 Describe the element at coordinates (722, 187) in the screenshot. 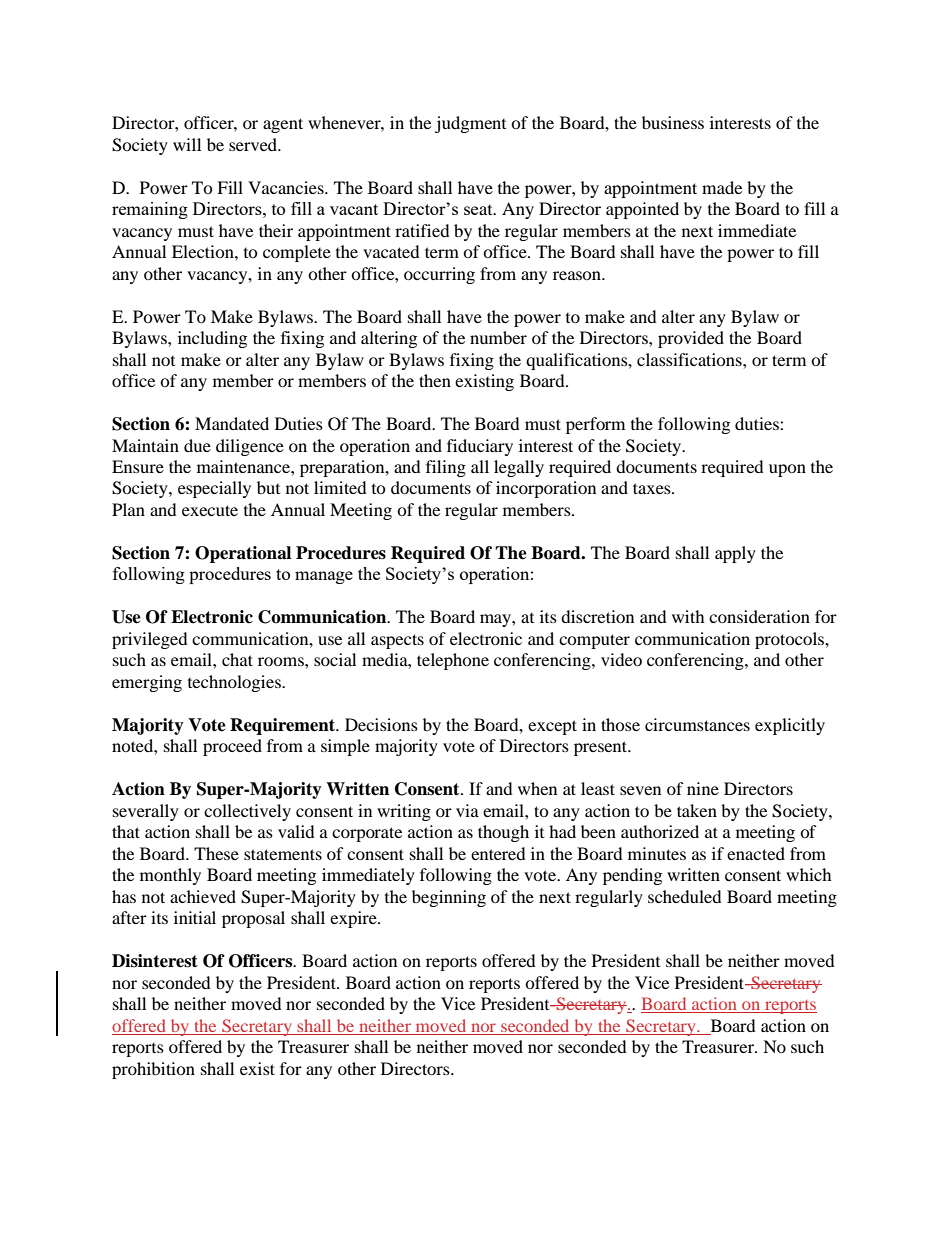

I see `made` at that location.
